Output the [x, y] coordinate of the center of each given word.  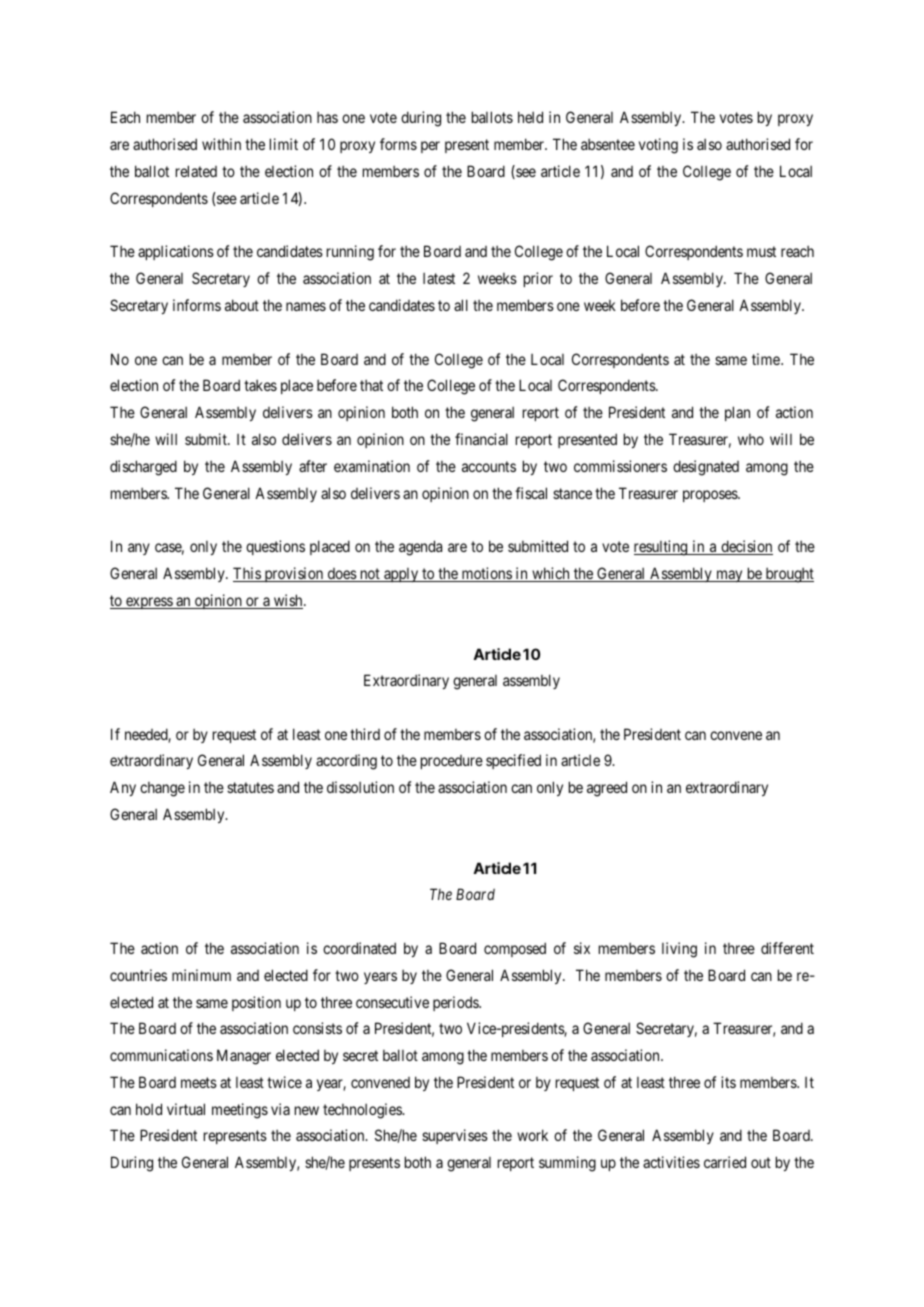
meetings [240, 1111]
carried [725, 1162]
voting [658, 146]
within [221, 144]
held [530, 117]
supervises [455, 1136]
